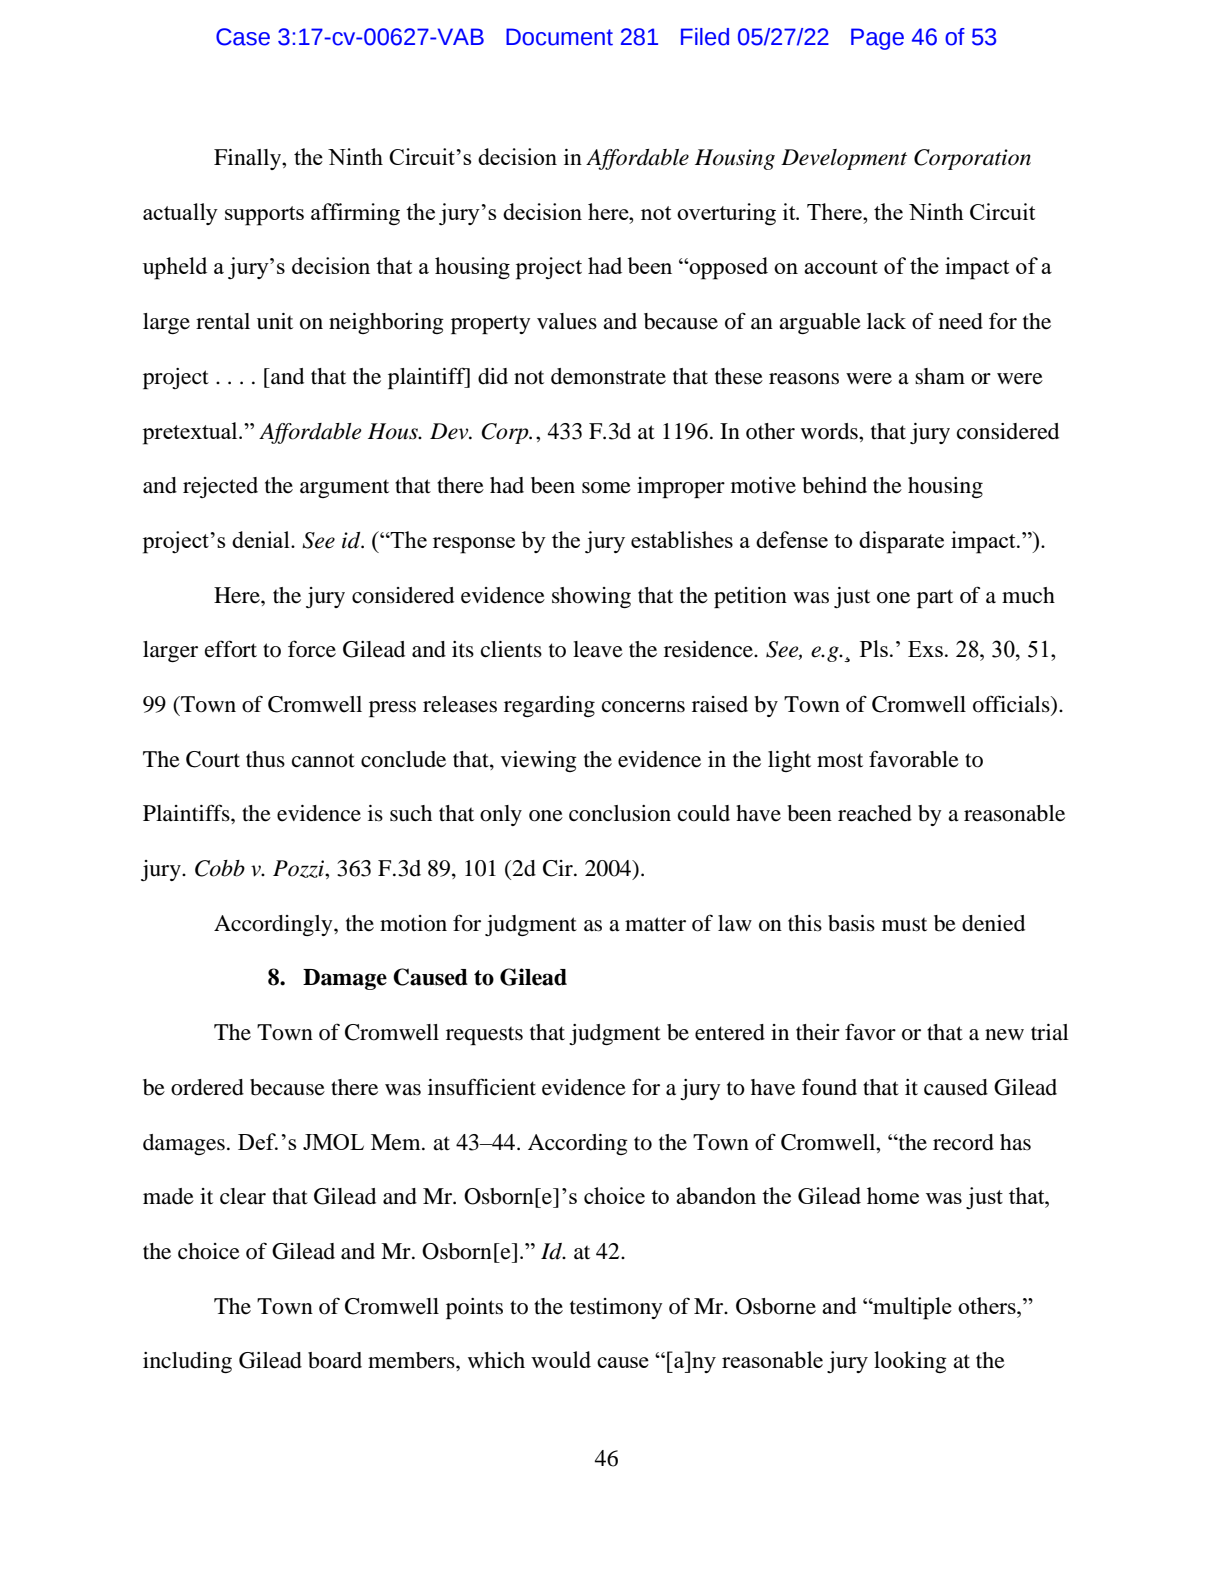  Describe the element at coordinates (207, 1087) in the screenshot. I see `ordered` at that location.
